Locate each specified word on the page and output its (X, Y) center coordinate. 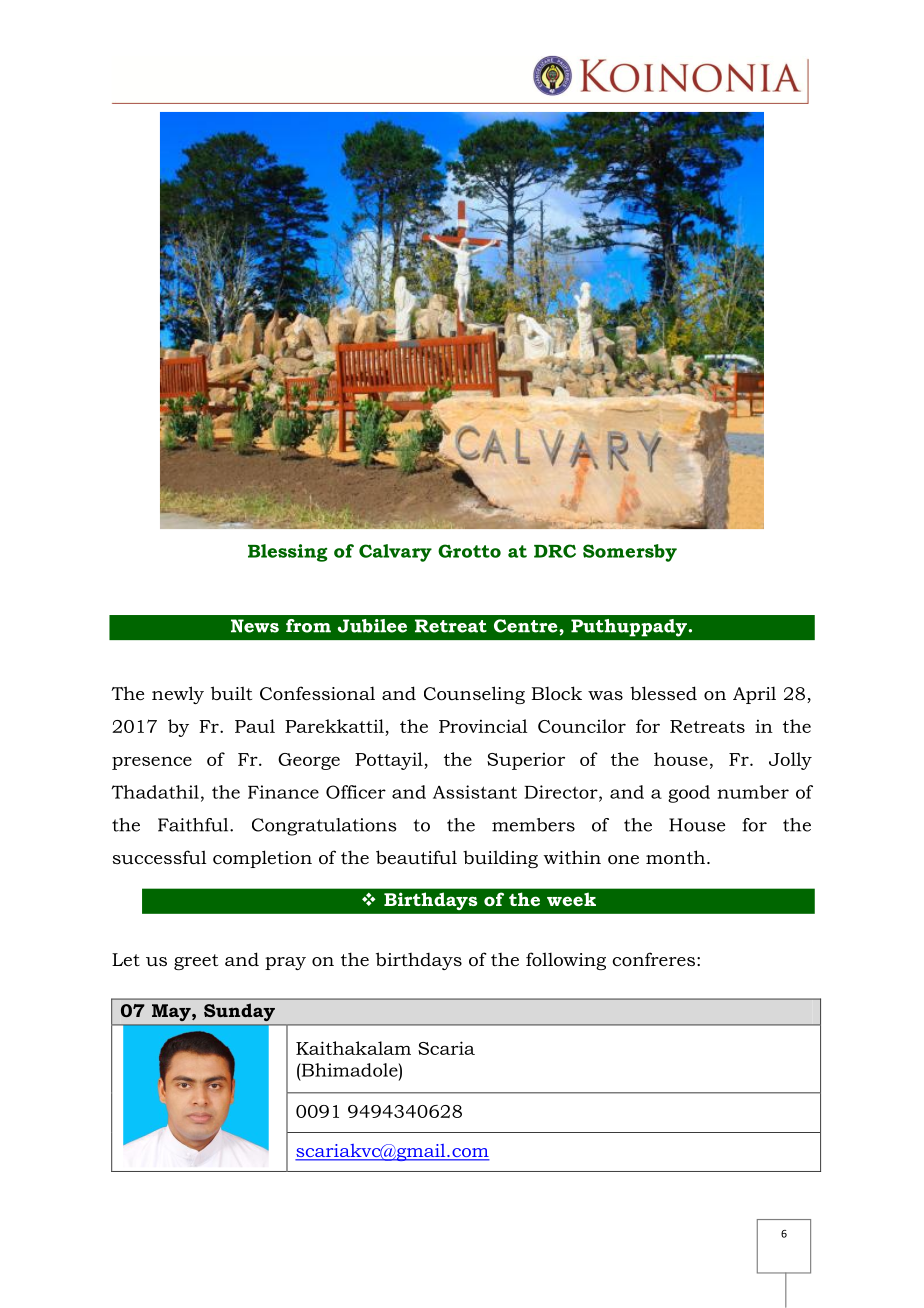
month (677, 857)
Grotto (469, 551)
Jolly (790, 761)
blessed (663, 693)
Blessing (288, 553)
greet (196, 962)
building (500, 859)
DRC (555, 551)
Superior (526, 761)
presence (152, 763)
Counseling (474, 695)
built (231, 693)
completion (262, 859)
